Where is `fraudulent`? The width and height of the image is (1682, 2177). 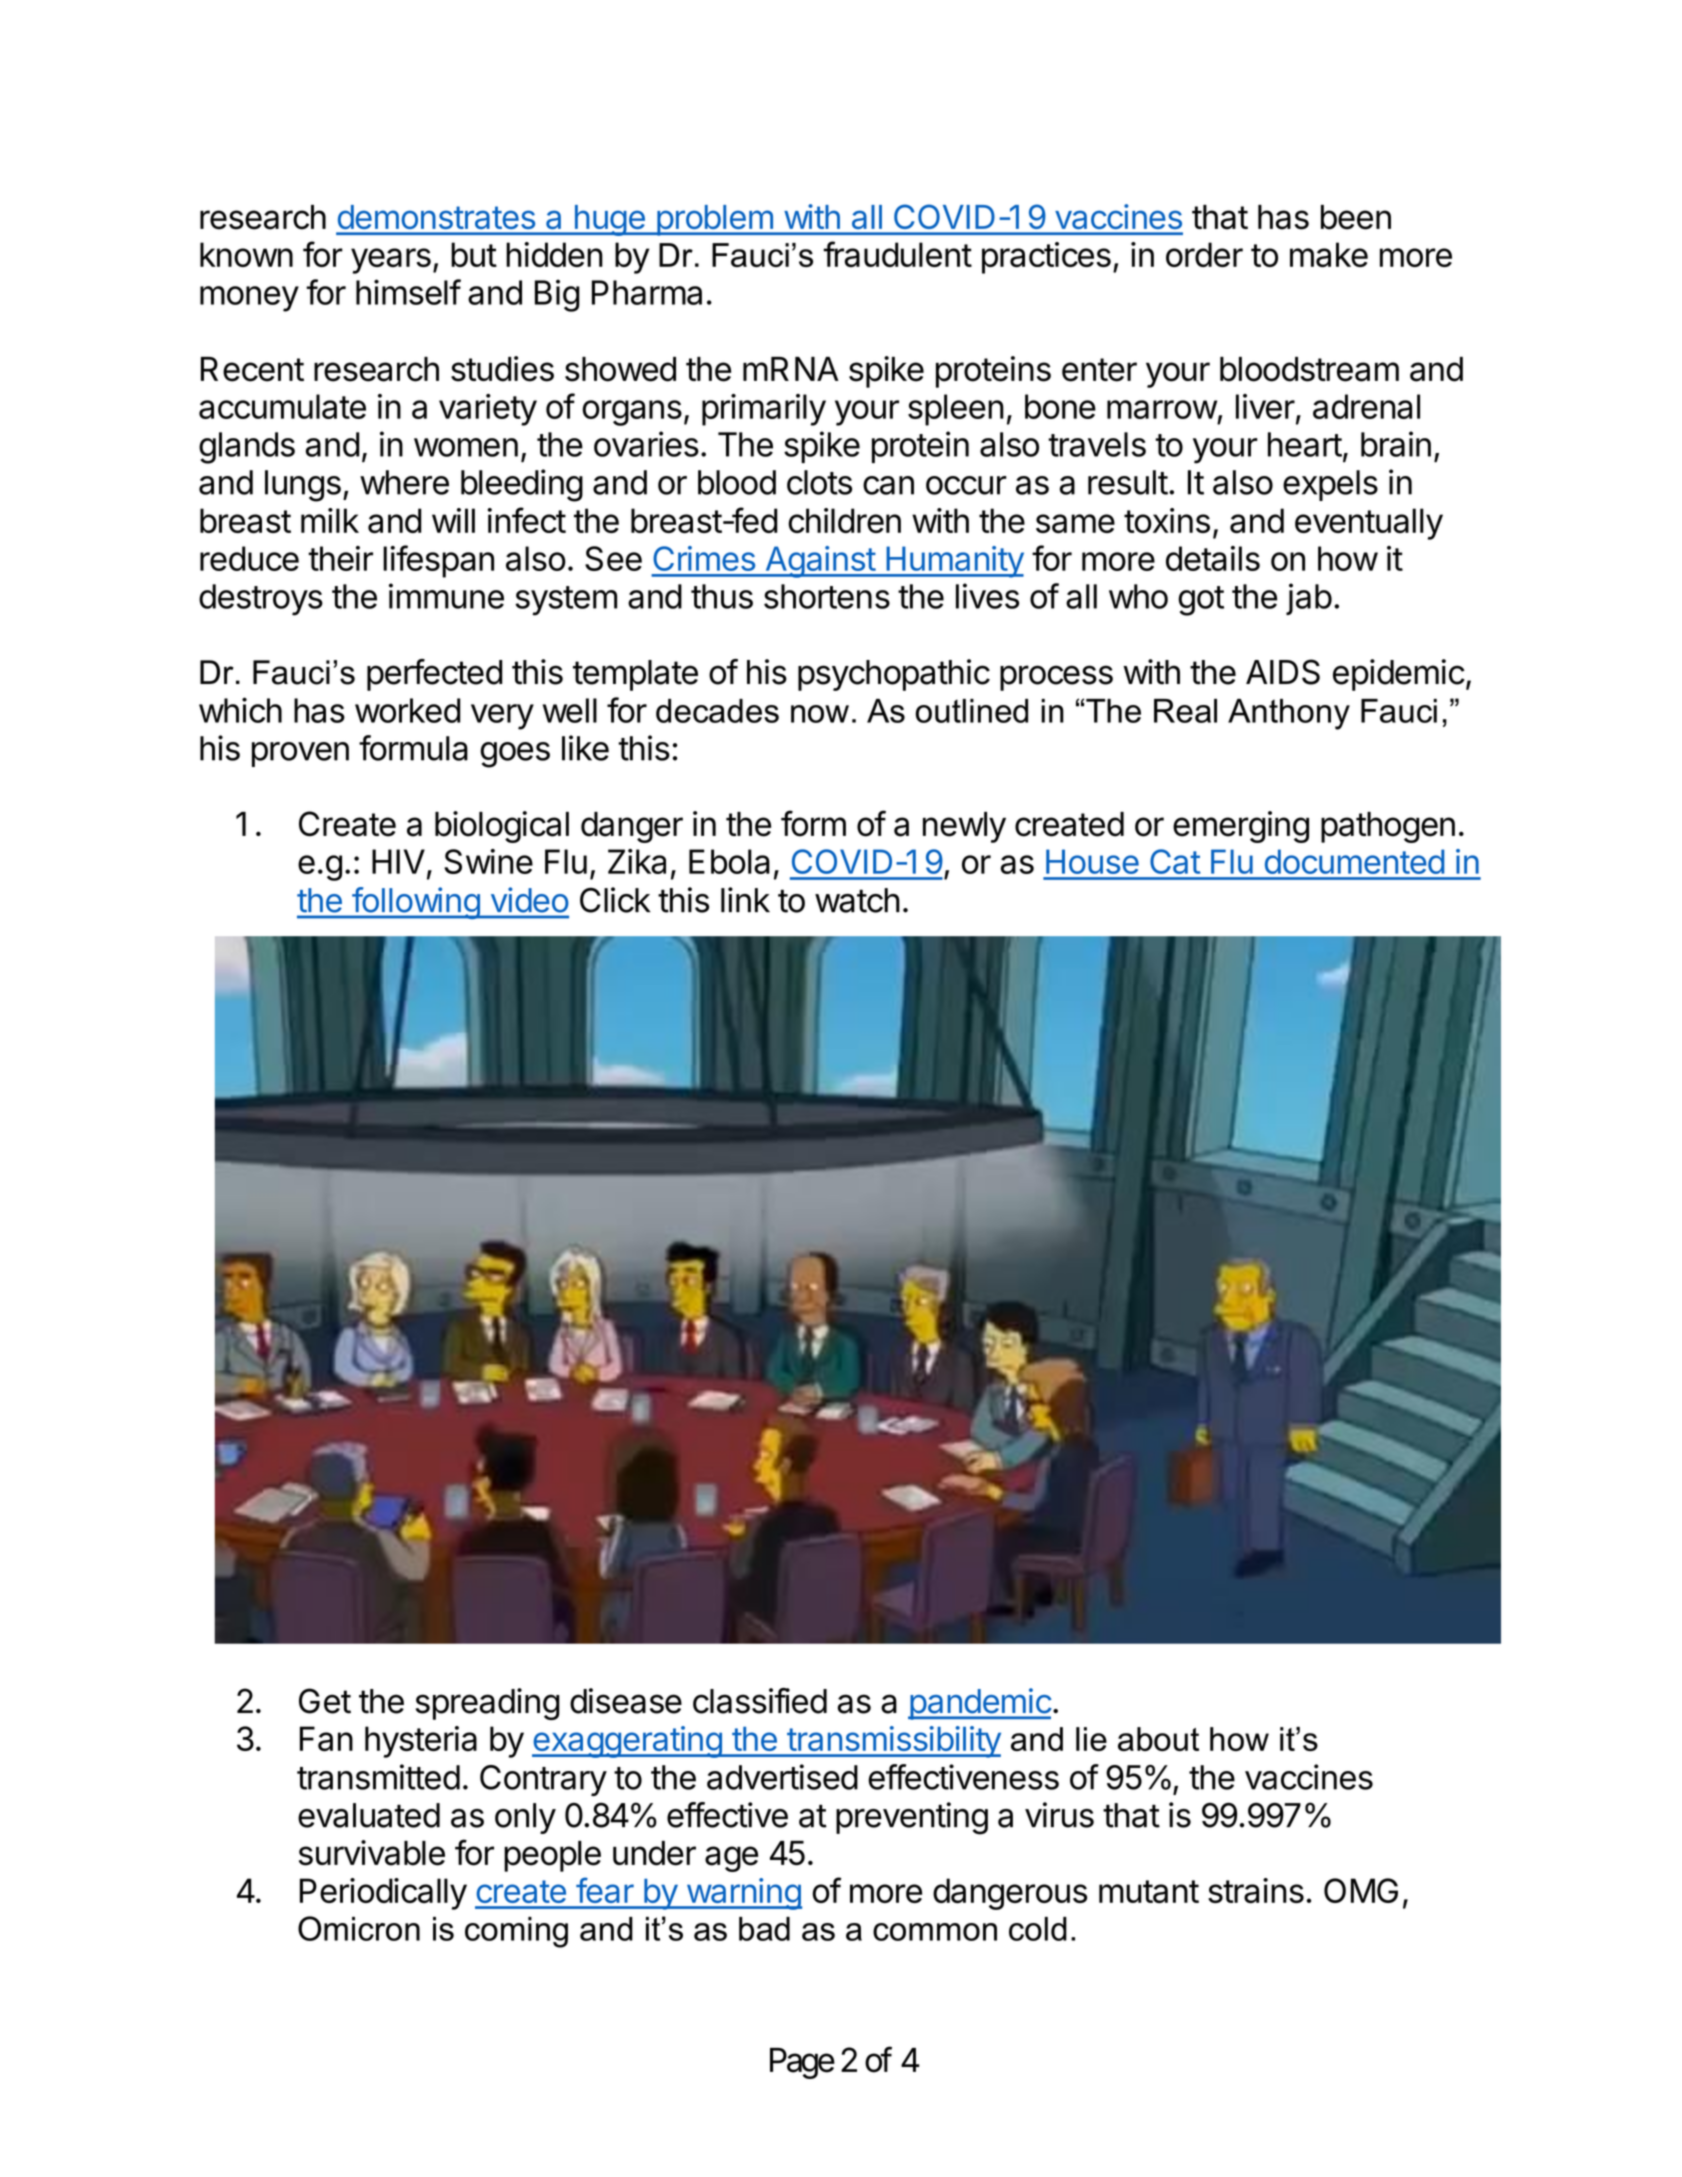 fraudulent is located at coordinates (897, 254).
